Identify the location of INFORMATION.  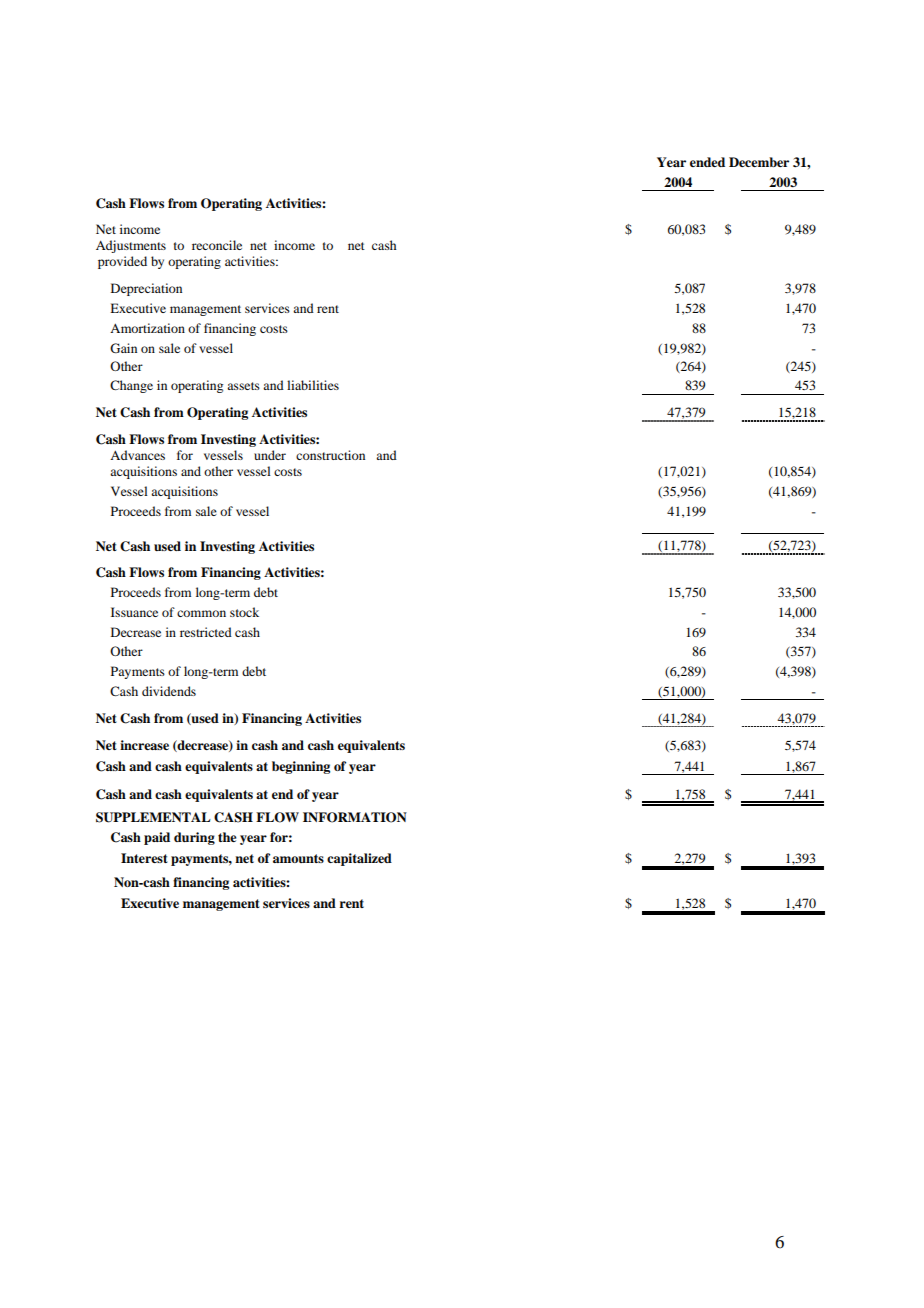
(355, 817).
